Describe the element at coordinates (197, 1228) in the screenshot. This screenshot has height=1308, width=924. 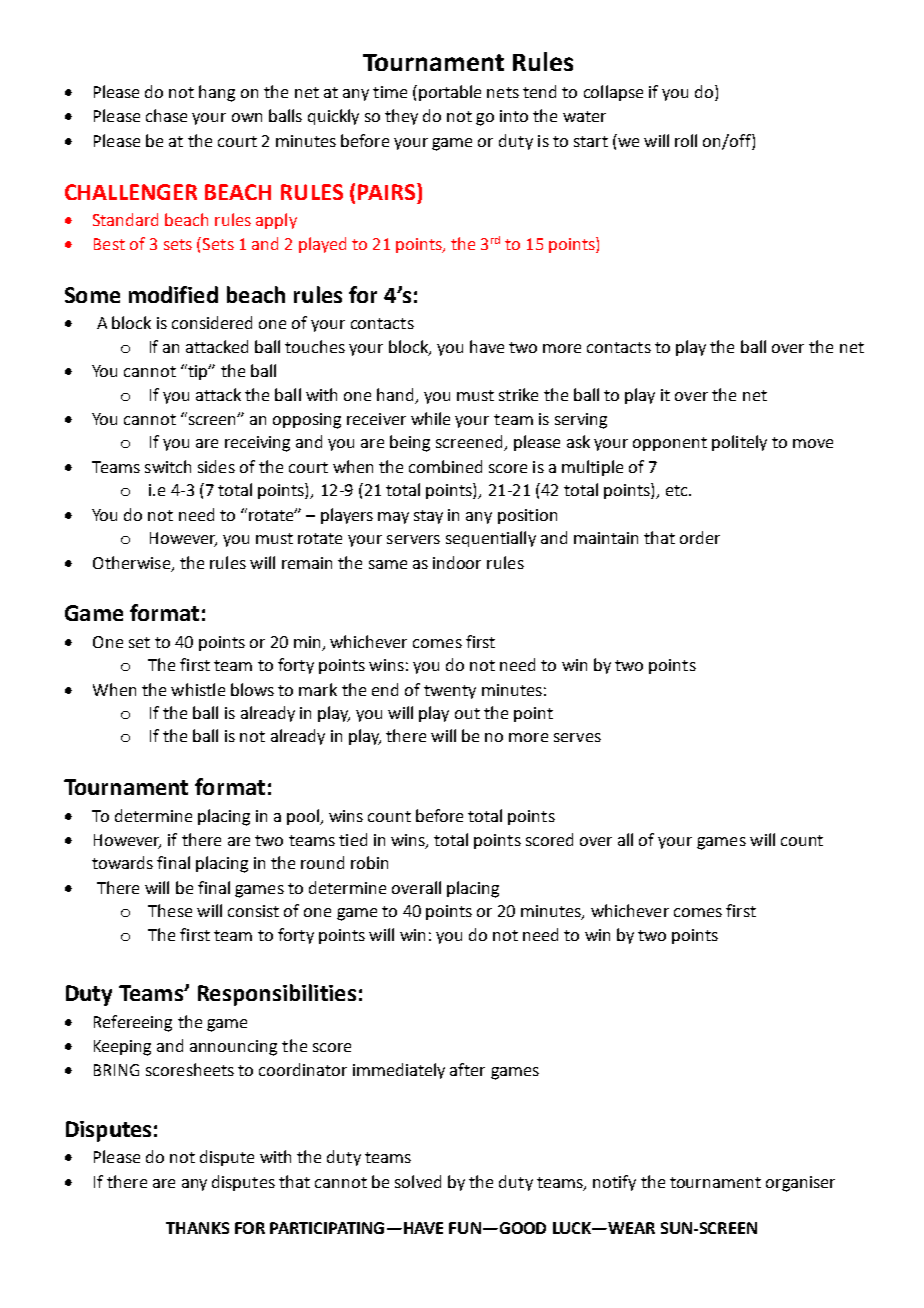
I see `THANKS` at that location.
